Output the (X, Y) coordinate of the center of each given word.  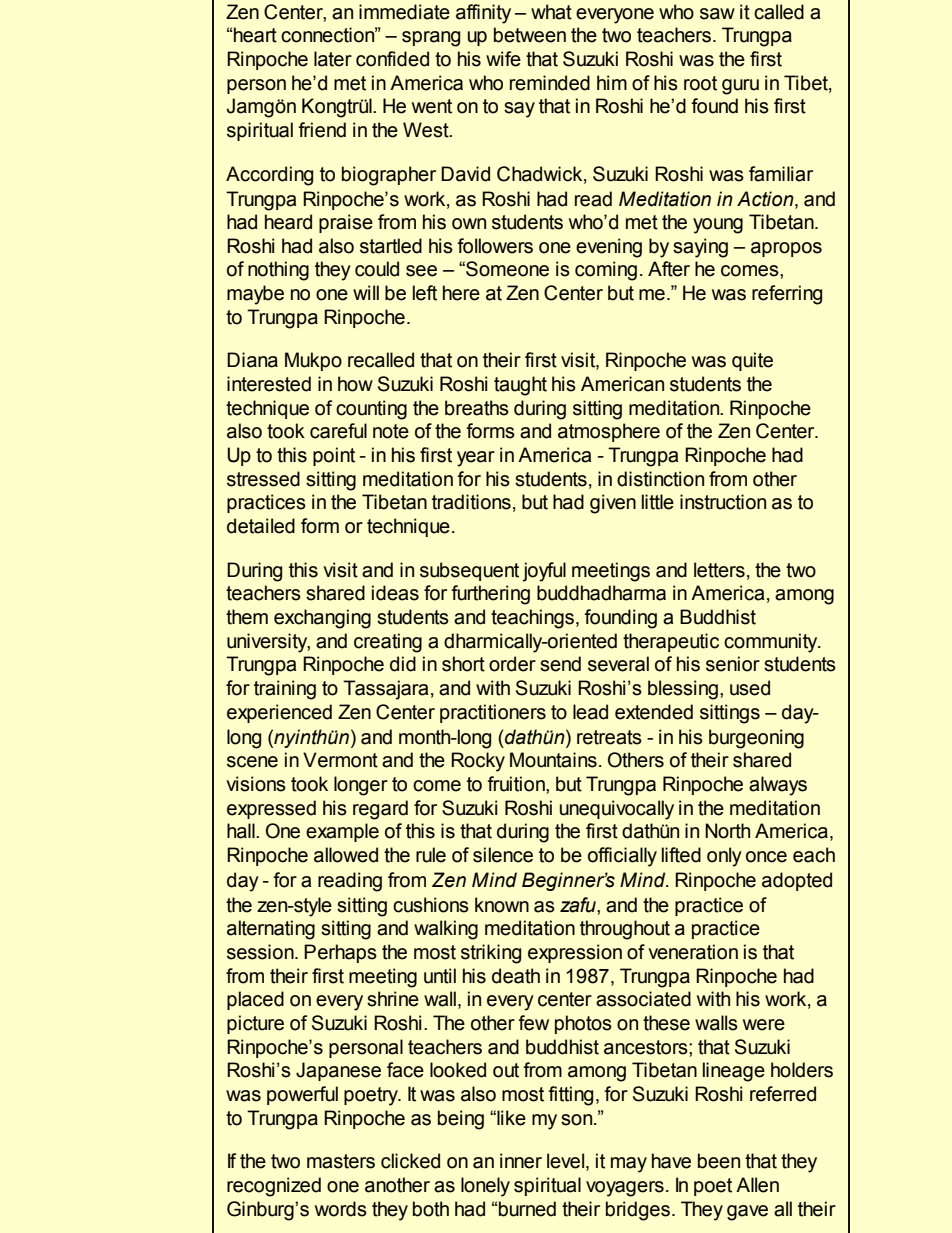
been (719, 1161)
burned (527, 1209)
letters (719, 570)
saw (717, 14)
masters (341, 1161)
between (530, 35)
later (333, 59)
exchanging (322, 619)
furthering (490, 595)
